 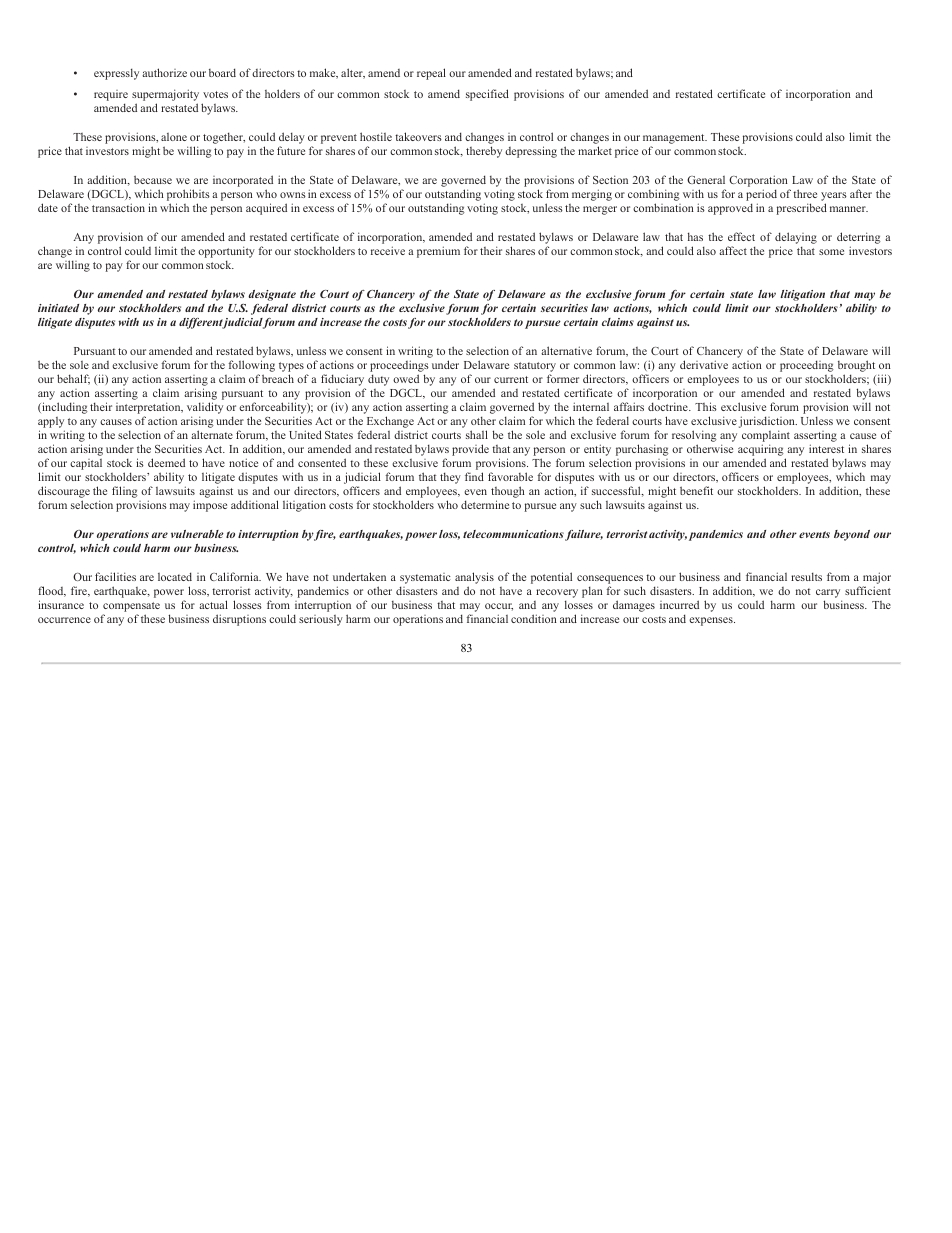 What do you see at coordinates (487, 95) in the document?
I see `specified` at bounding box center [487, 95].
